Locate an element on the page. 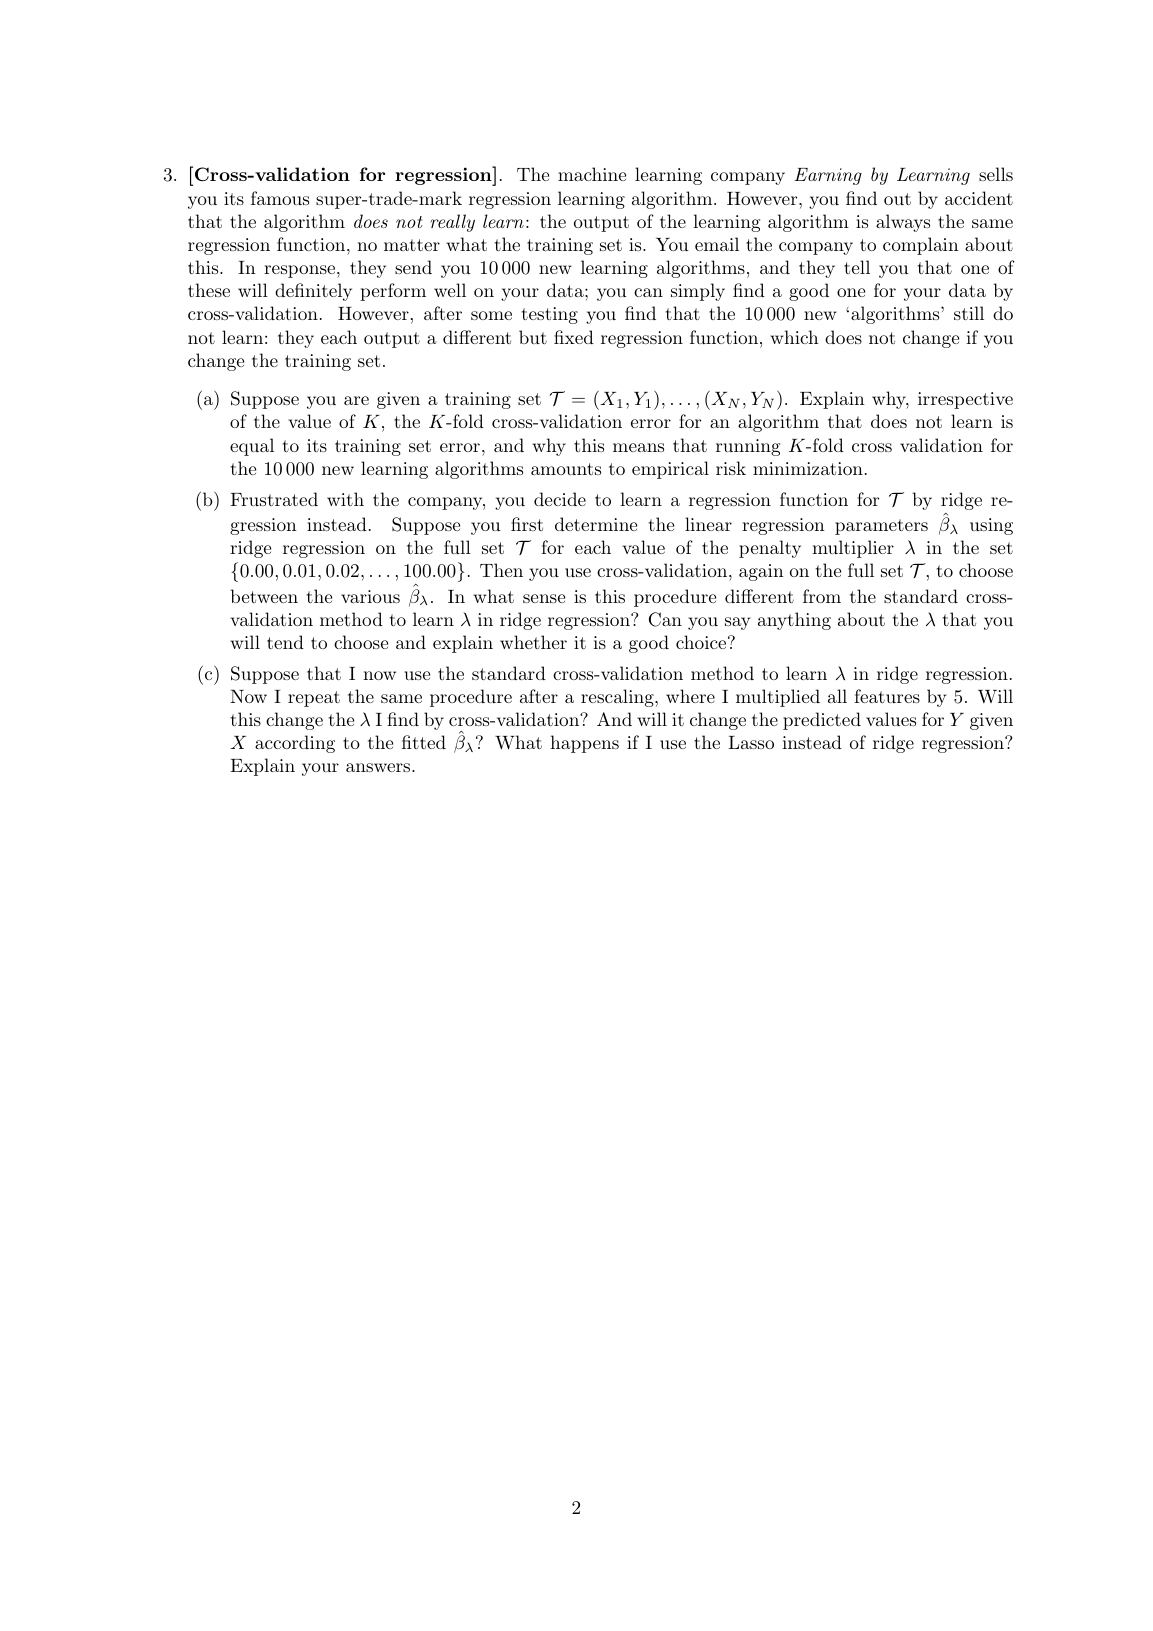  machine is located at coordinates (592, 174).
